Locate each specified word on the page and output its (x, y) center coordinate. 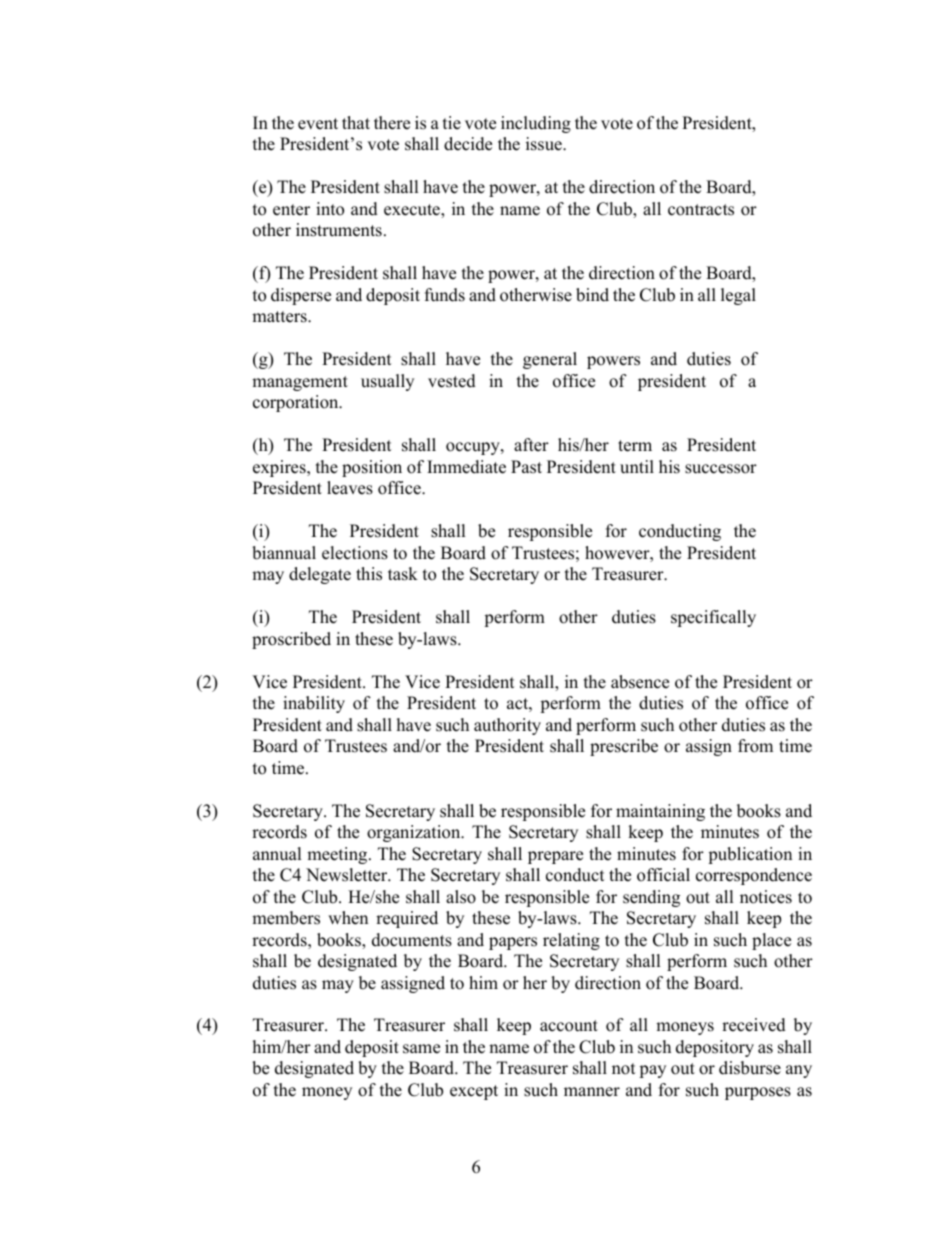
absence (640, 682)
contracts (701, 210)
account (569, 1026)
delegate (320, 575)
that (356, 122)
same (421, 1049)
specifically (713, 618)
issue (545, 144)
